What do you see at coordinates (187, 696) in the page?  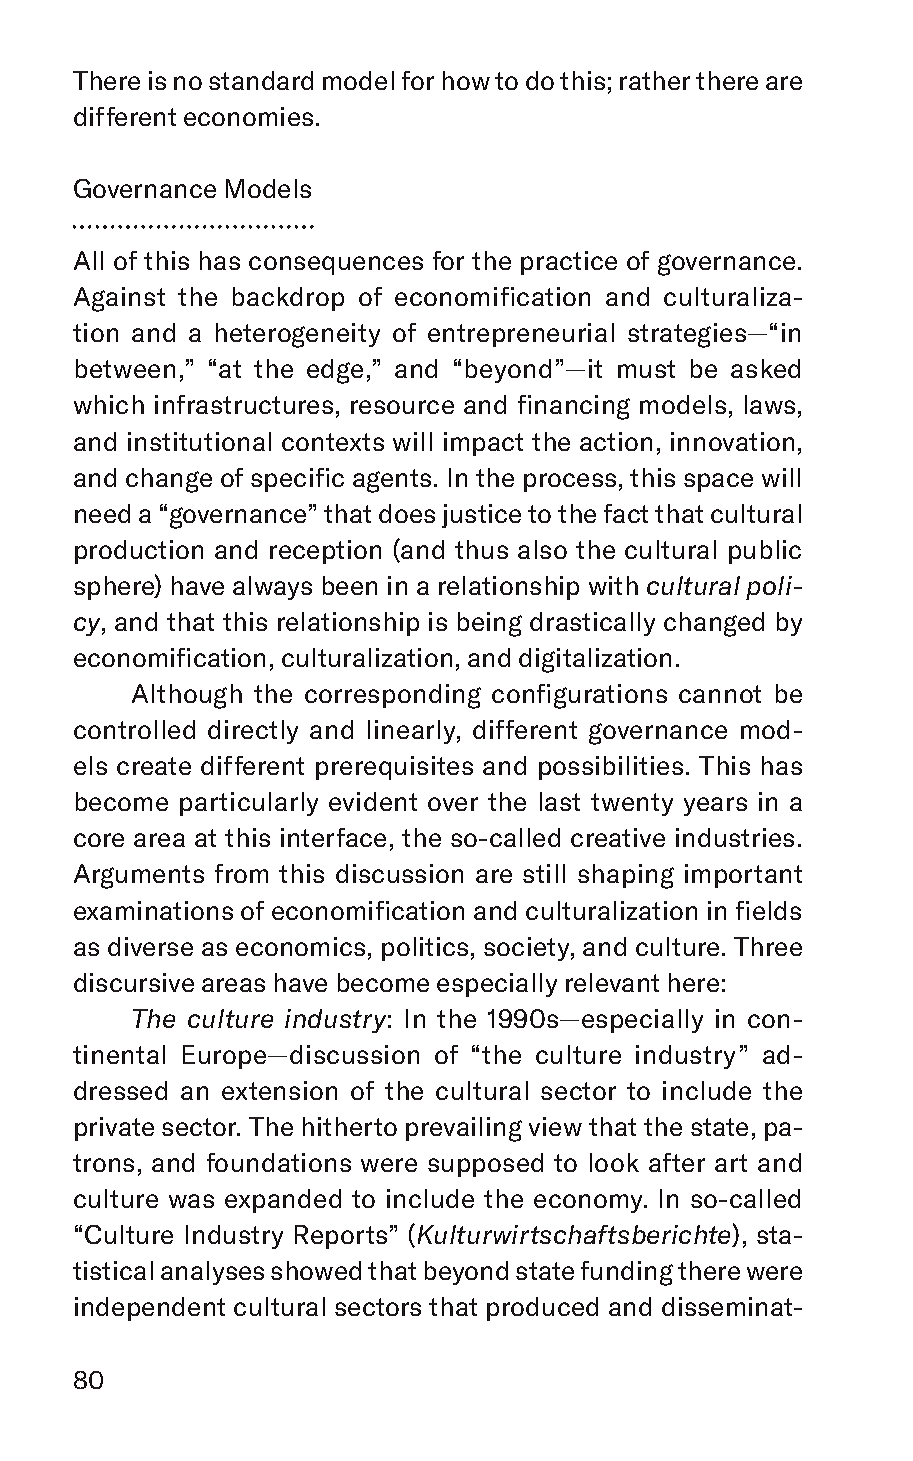 I see `Although` at bounding box center [187, 696].
